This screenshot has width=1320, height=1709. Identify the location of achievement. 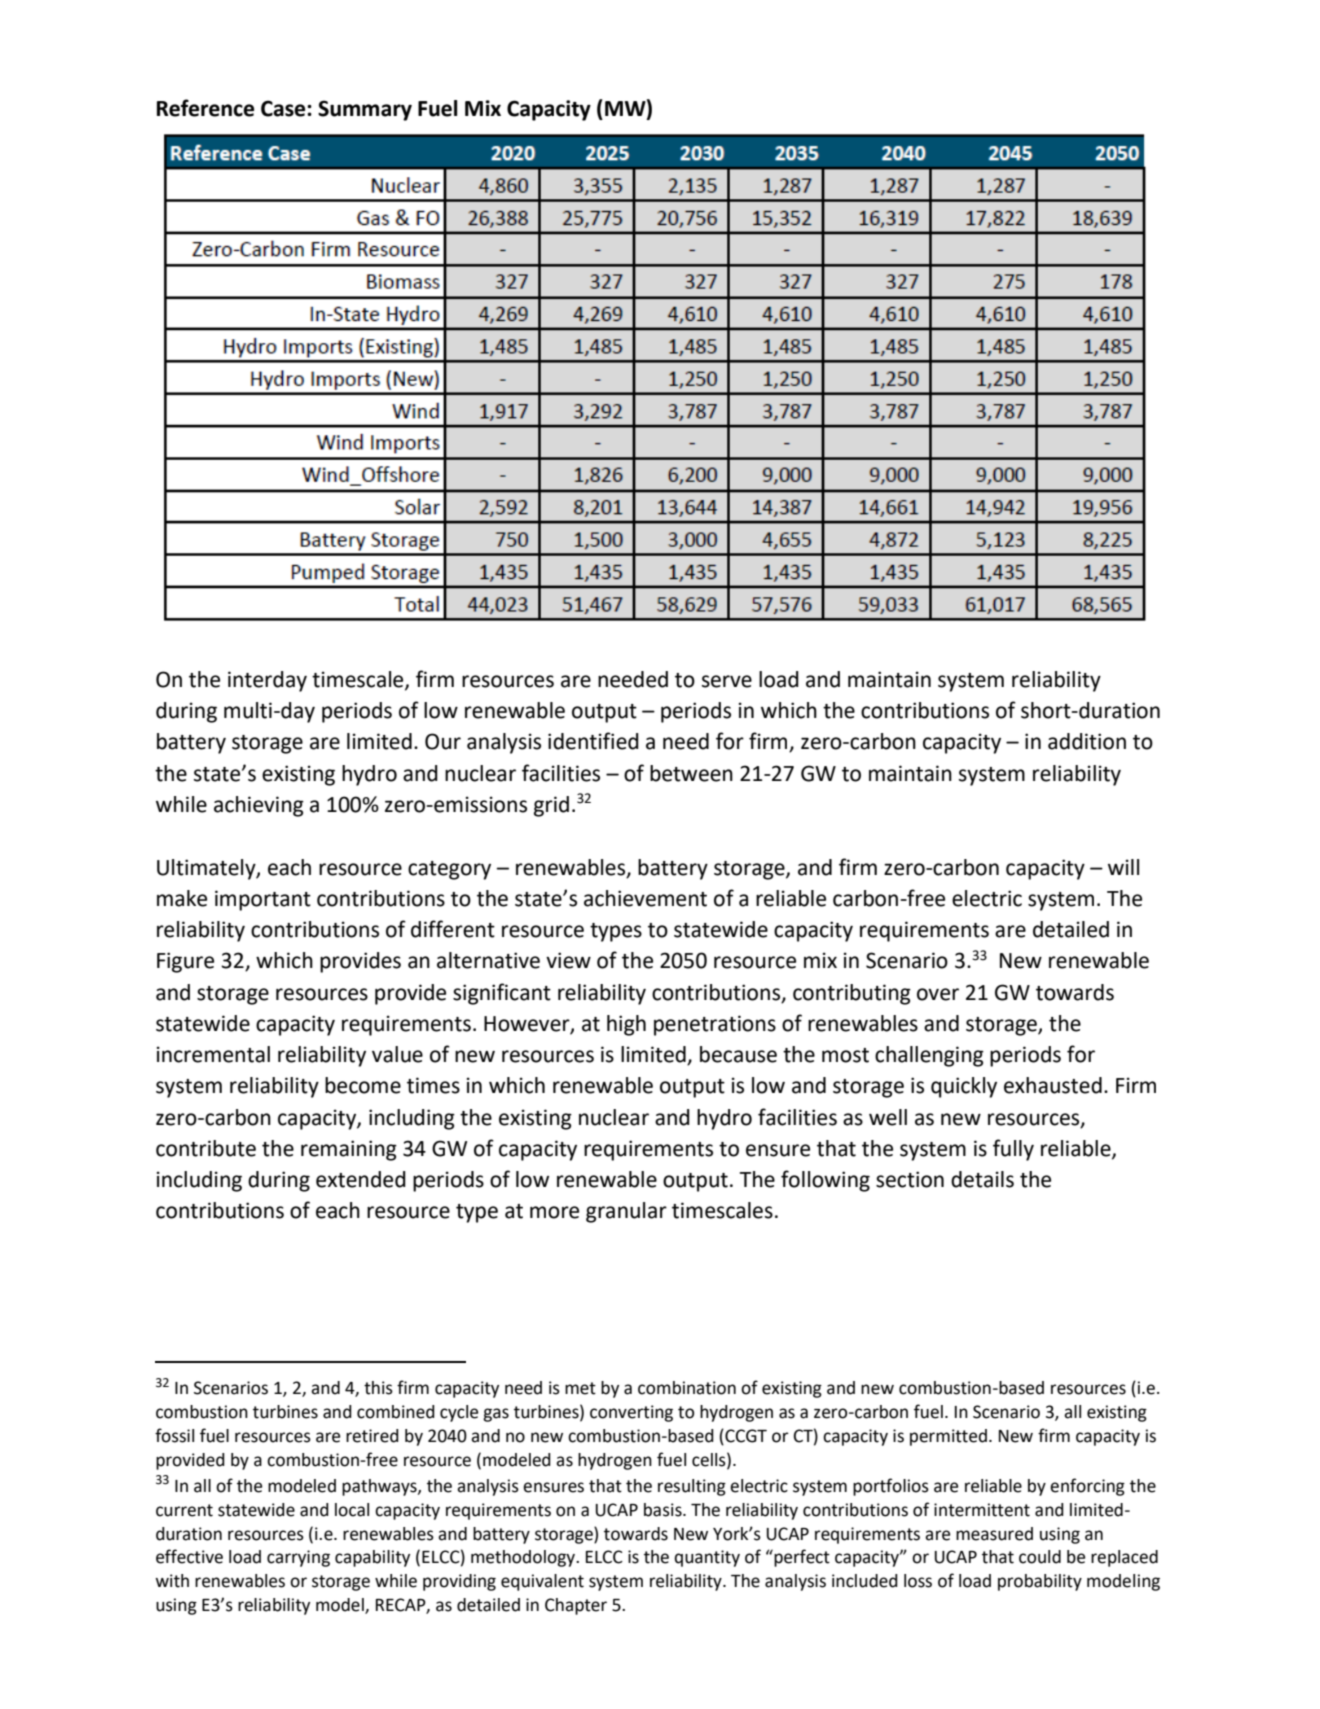
(645, 898).
